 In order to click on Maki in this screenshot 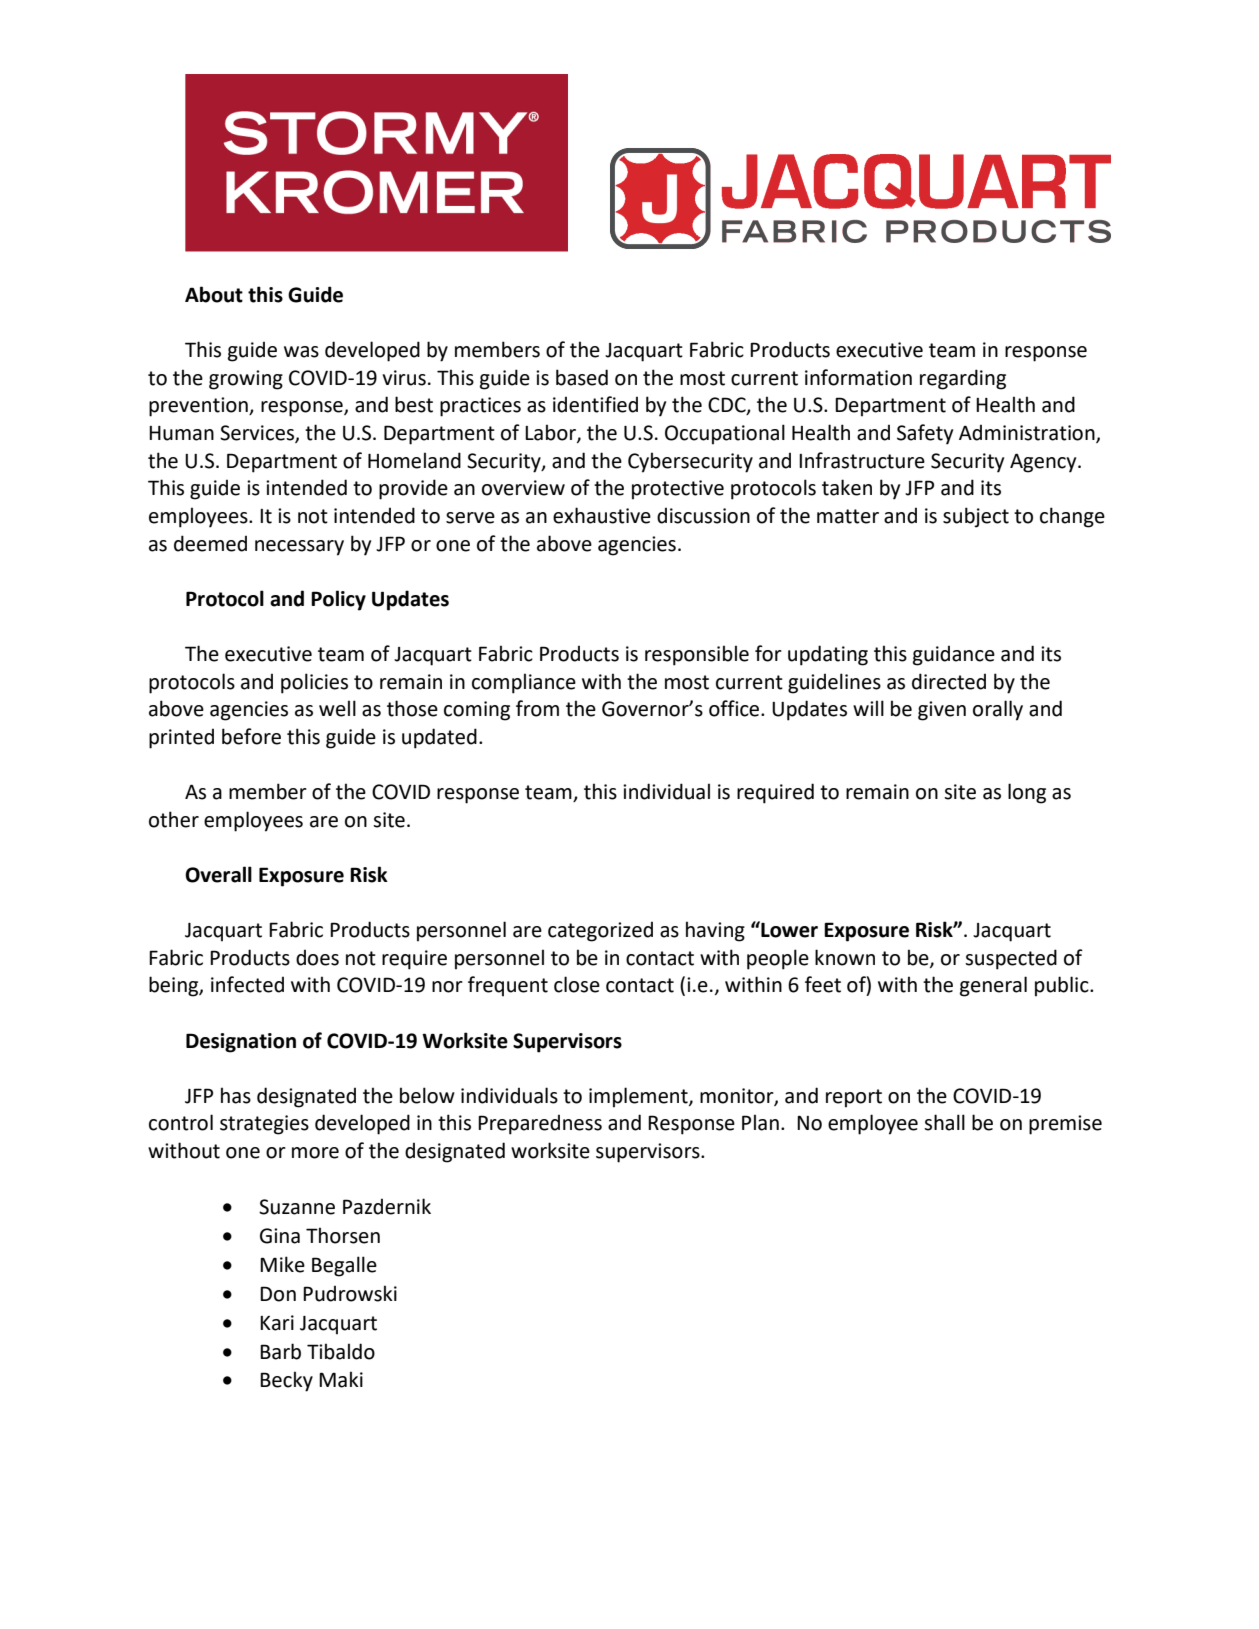, I will do `click(341, 1379)`.
